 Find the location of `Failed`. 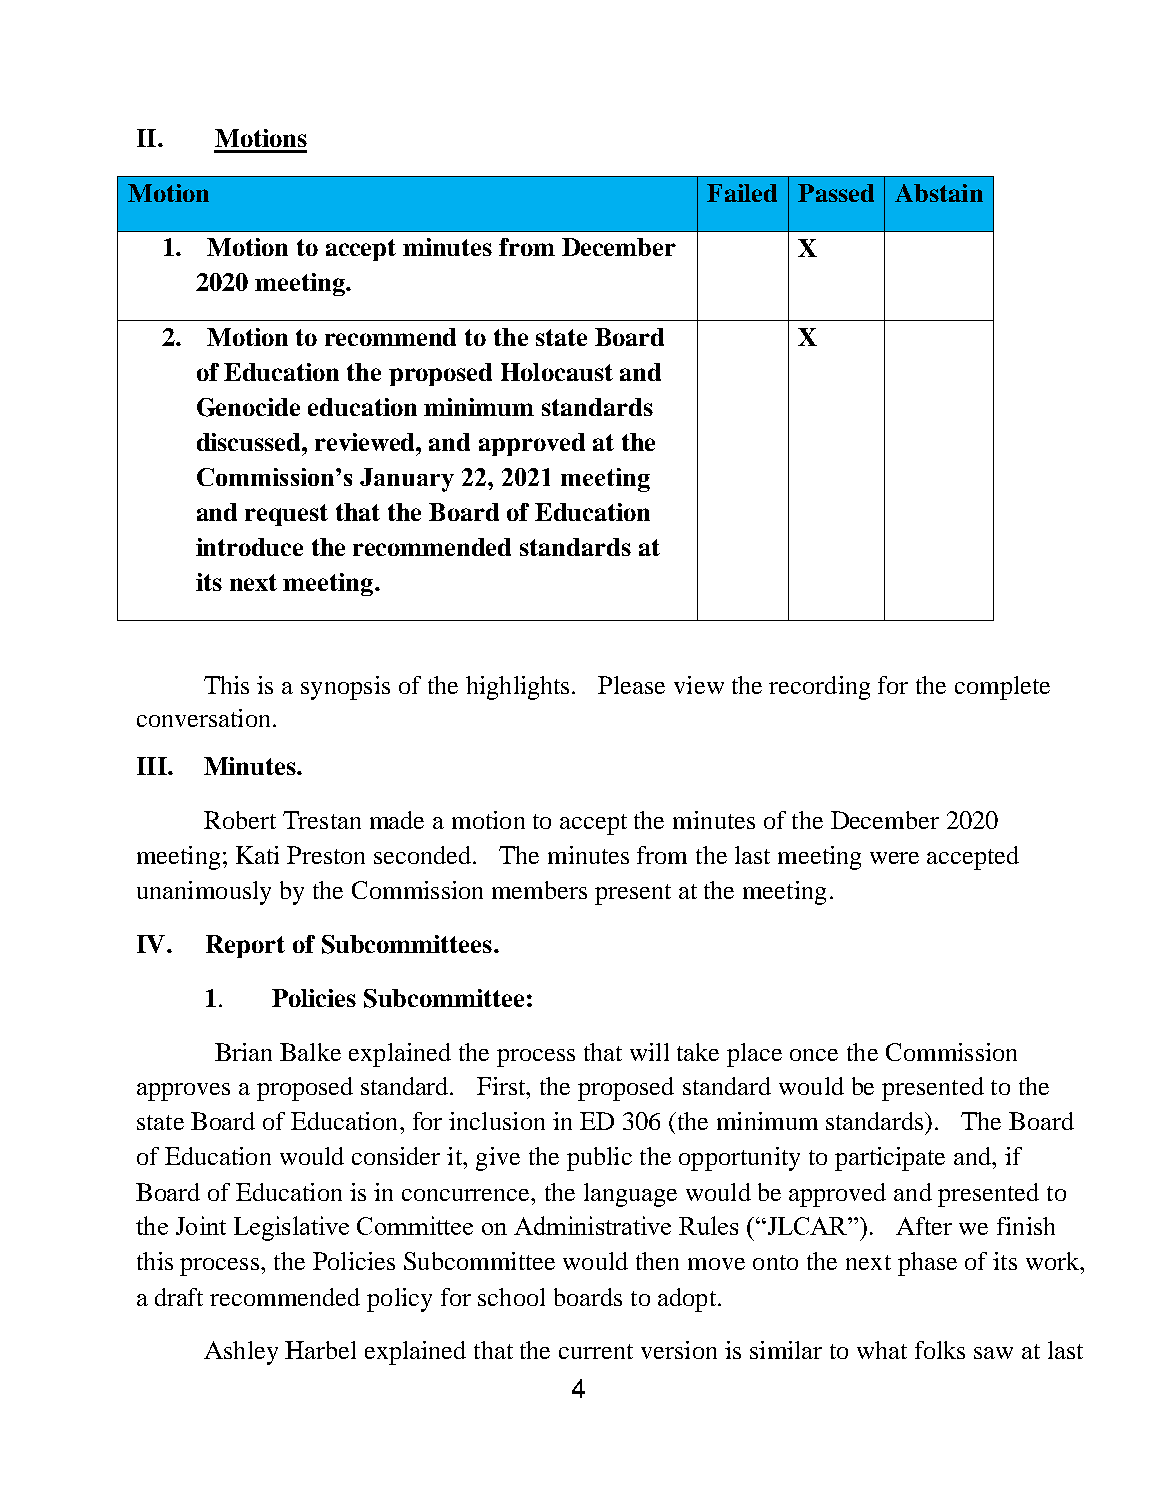

Failed is located at coordinates (742, 193).
